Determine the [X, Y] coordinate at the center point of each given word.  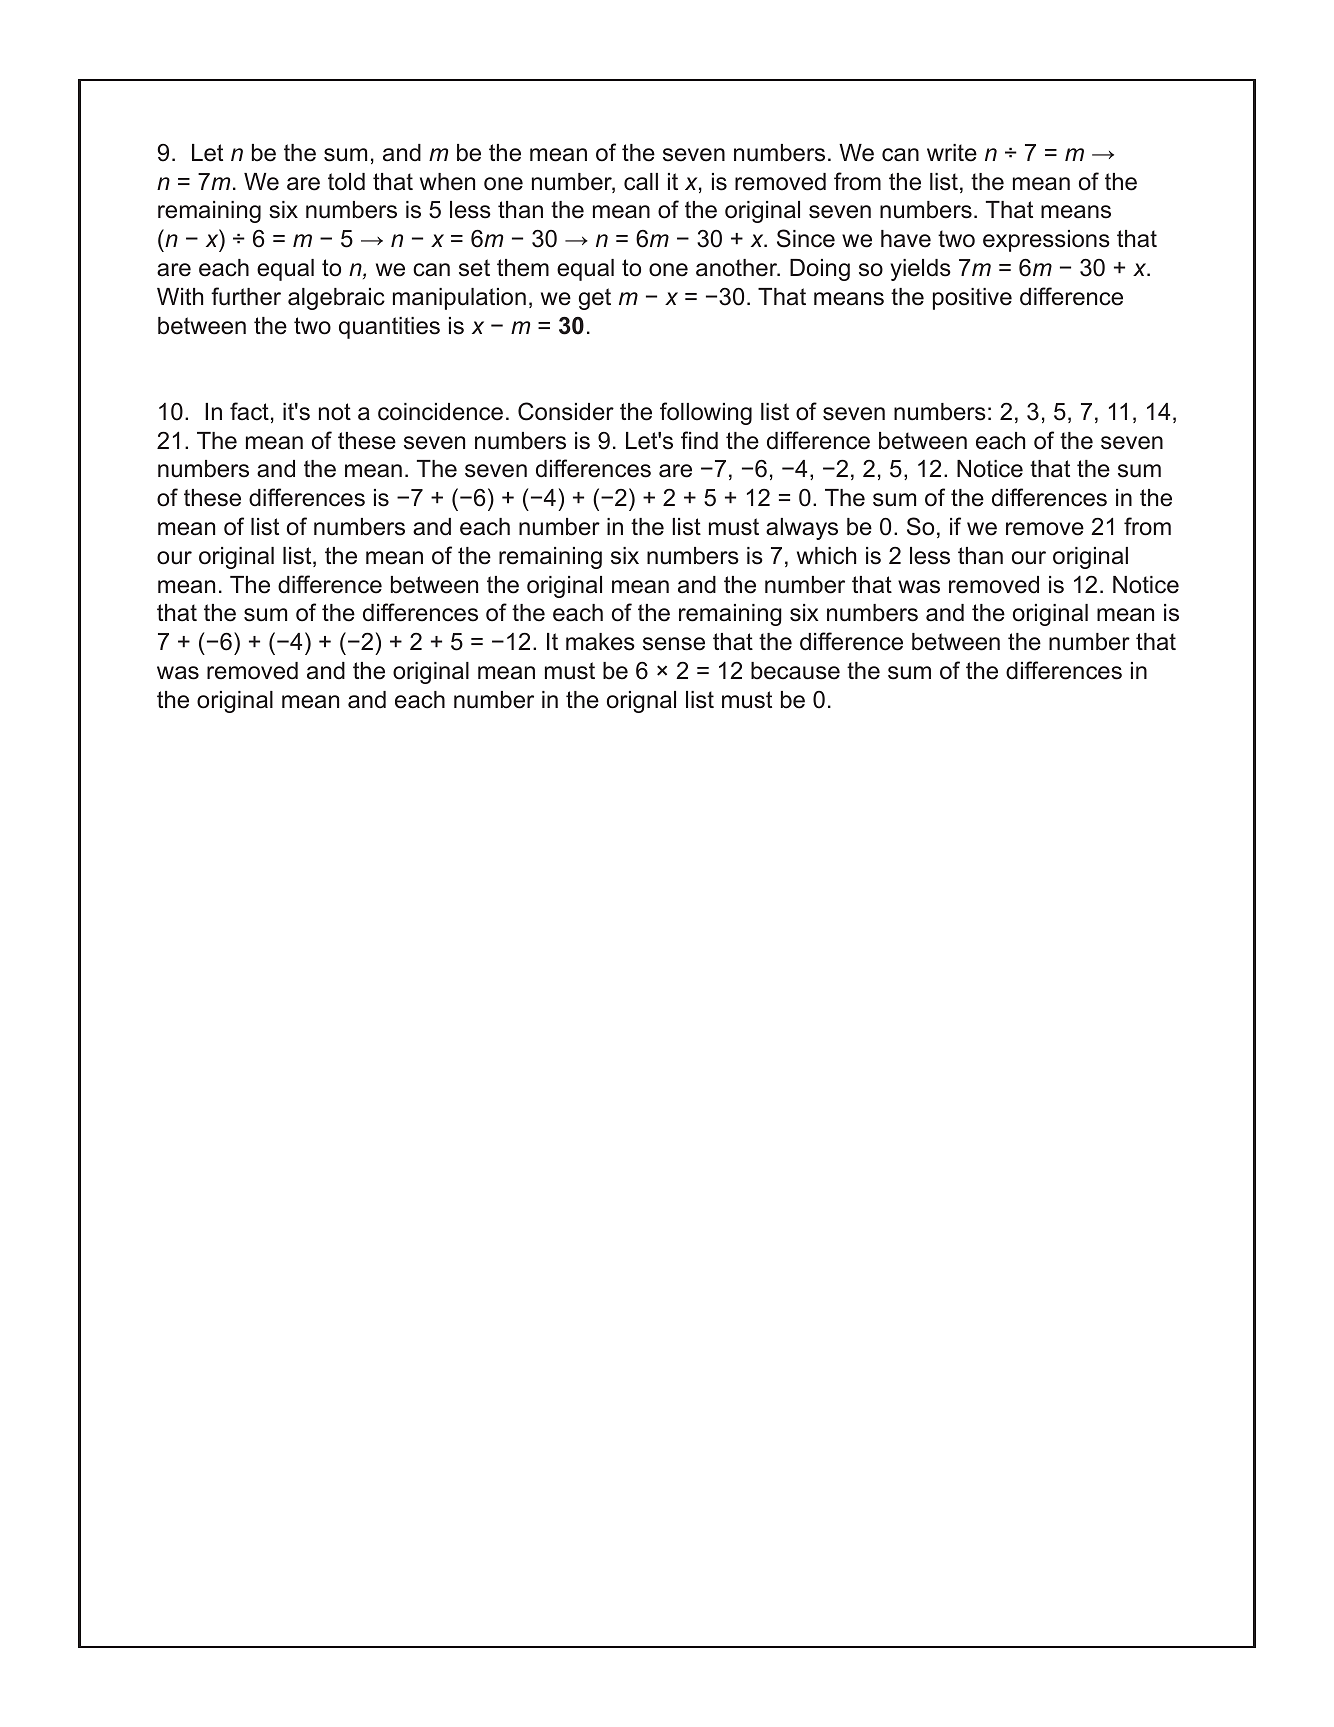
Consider [566, 411]
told [346, 182]
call [641, 182]
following [706, 413]
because [795, 671]
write [952, 153]
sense [674, 644]
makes [600, 642]
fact [249, 411]
